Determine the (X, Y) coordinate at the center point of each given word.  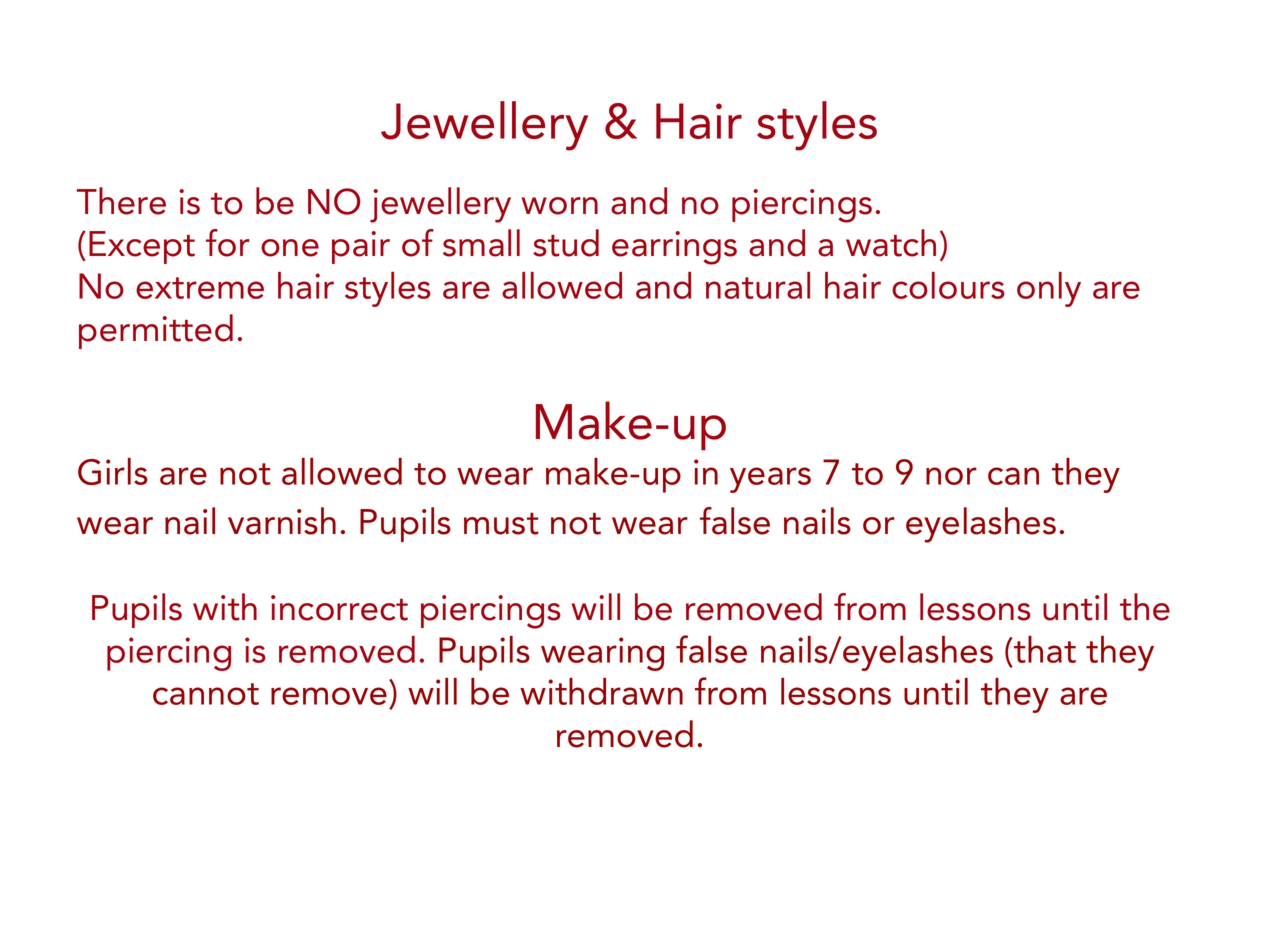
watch (891, 243)
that (1044, 649)
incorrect (339, 608)
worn (559, 206)
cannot (206, 694)
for (228, 243)
